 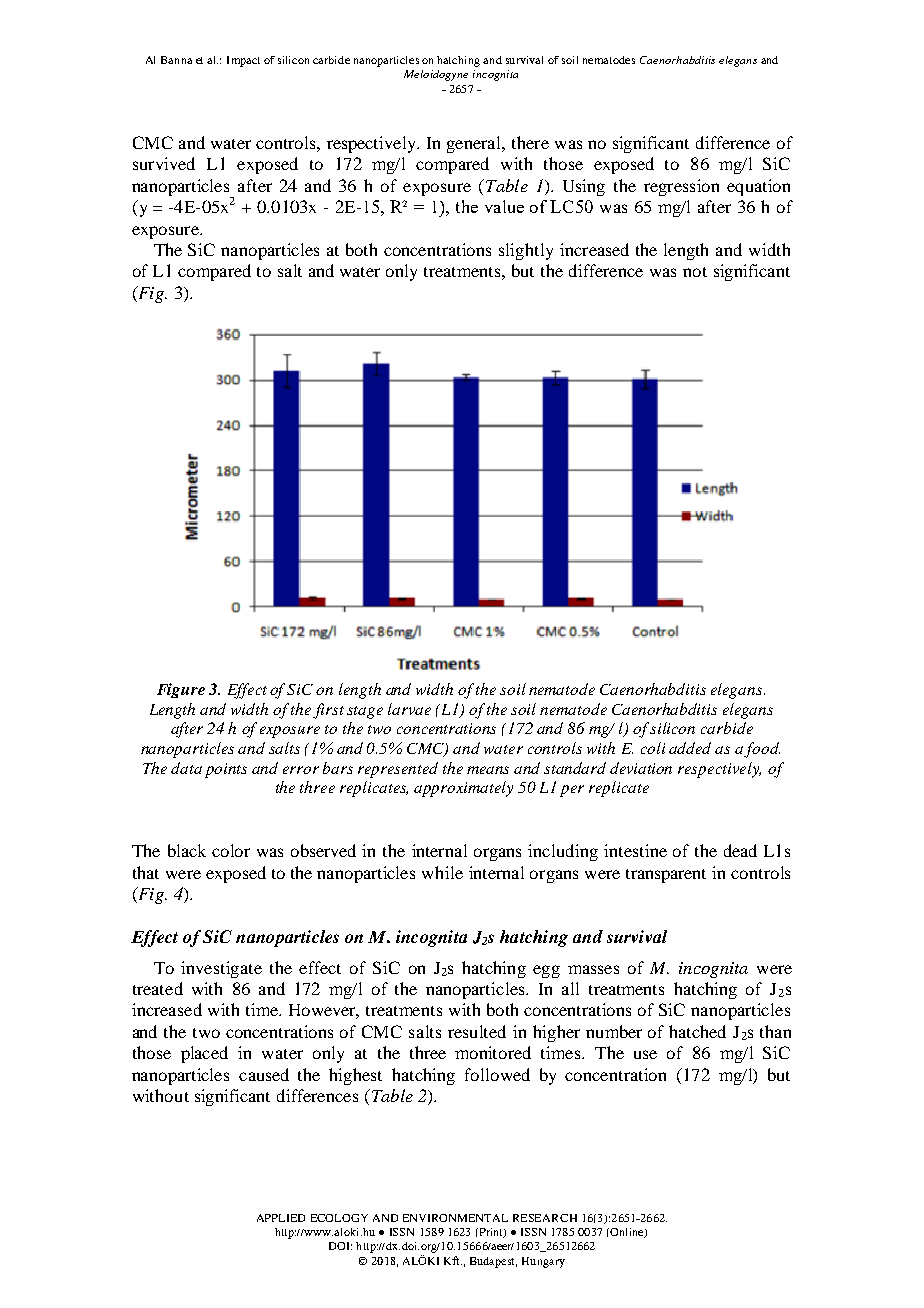 What do you see at coordinates (181, 690) in the page?
I see `Figure` at bounding box center [181, 690].
